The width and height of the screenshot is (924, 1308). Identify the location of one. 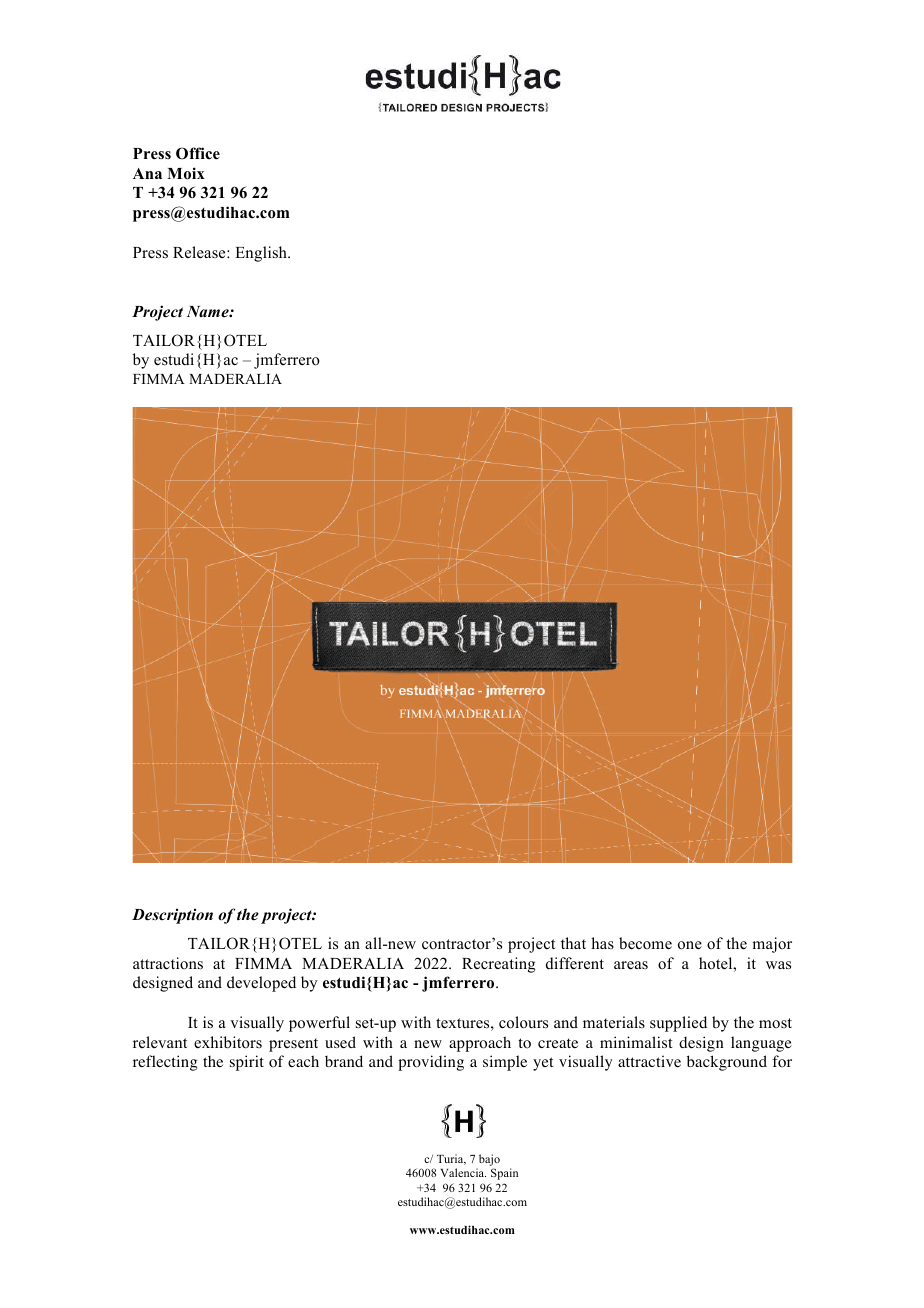
(690, 945).
